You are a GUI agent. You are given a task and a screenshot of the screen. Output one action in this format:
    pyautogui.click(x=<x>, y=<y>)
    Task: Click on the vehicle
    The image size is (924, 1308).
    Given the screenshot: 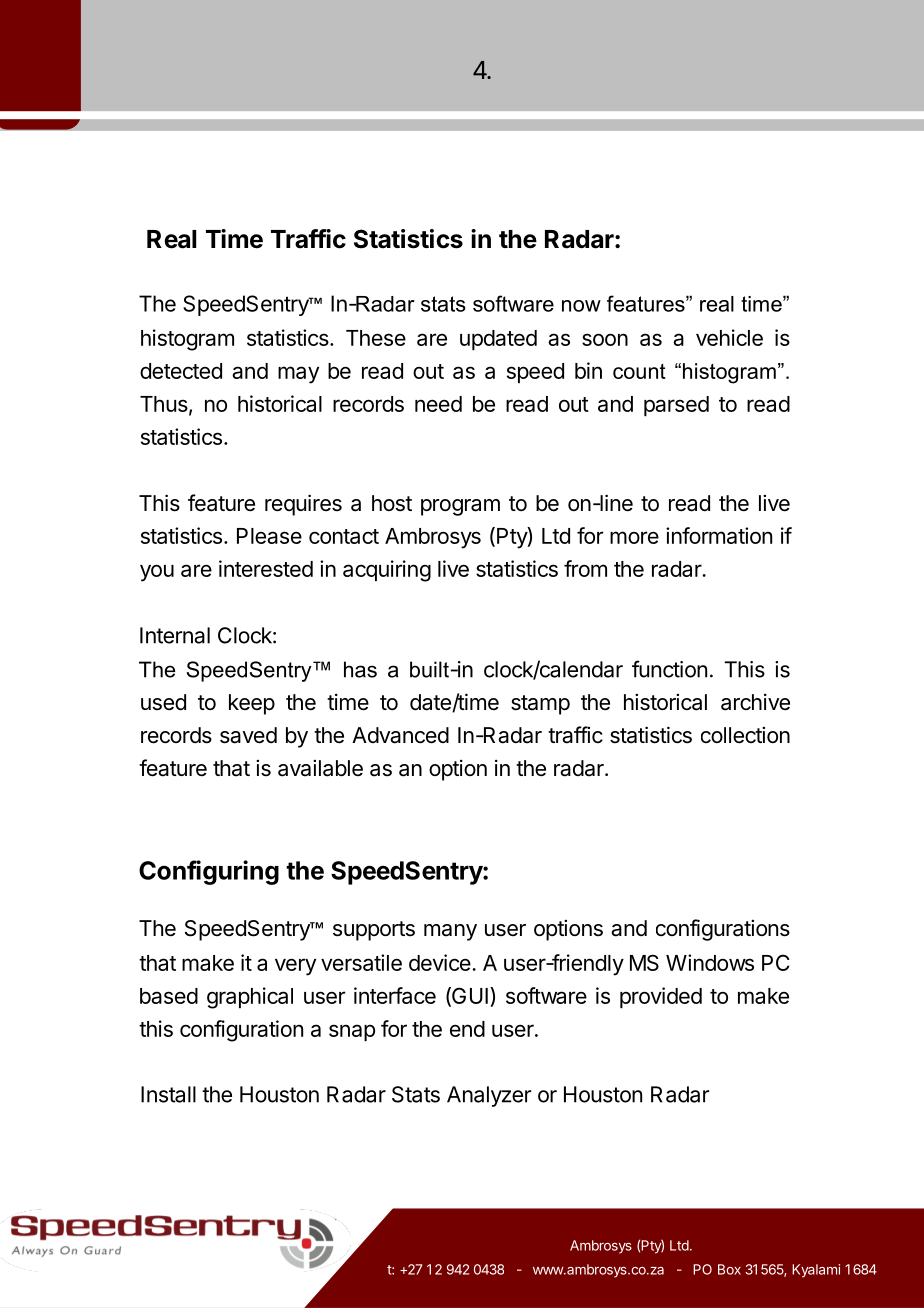 What is the action you would take?
    pyautogui.click(x=729, y=337)
